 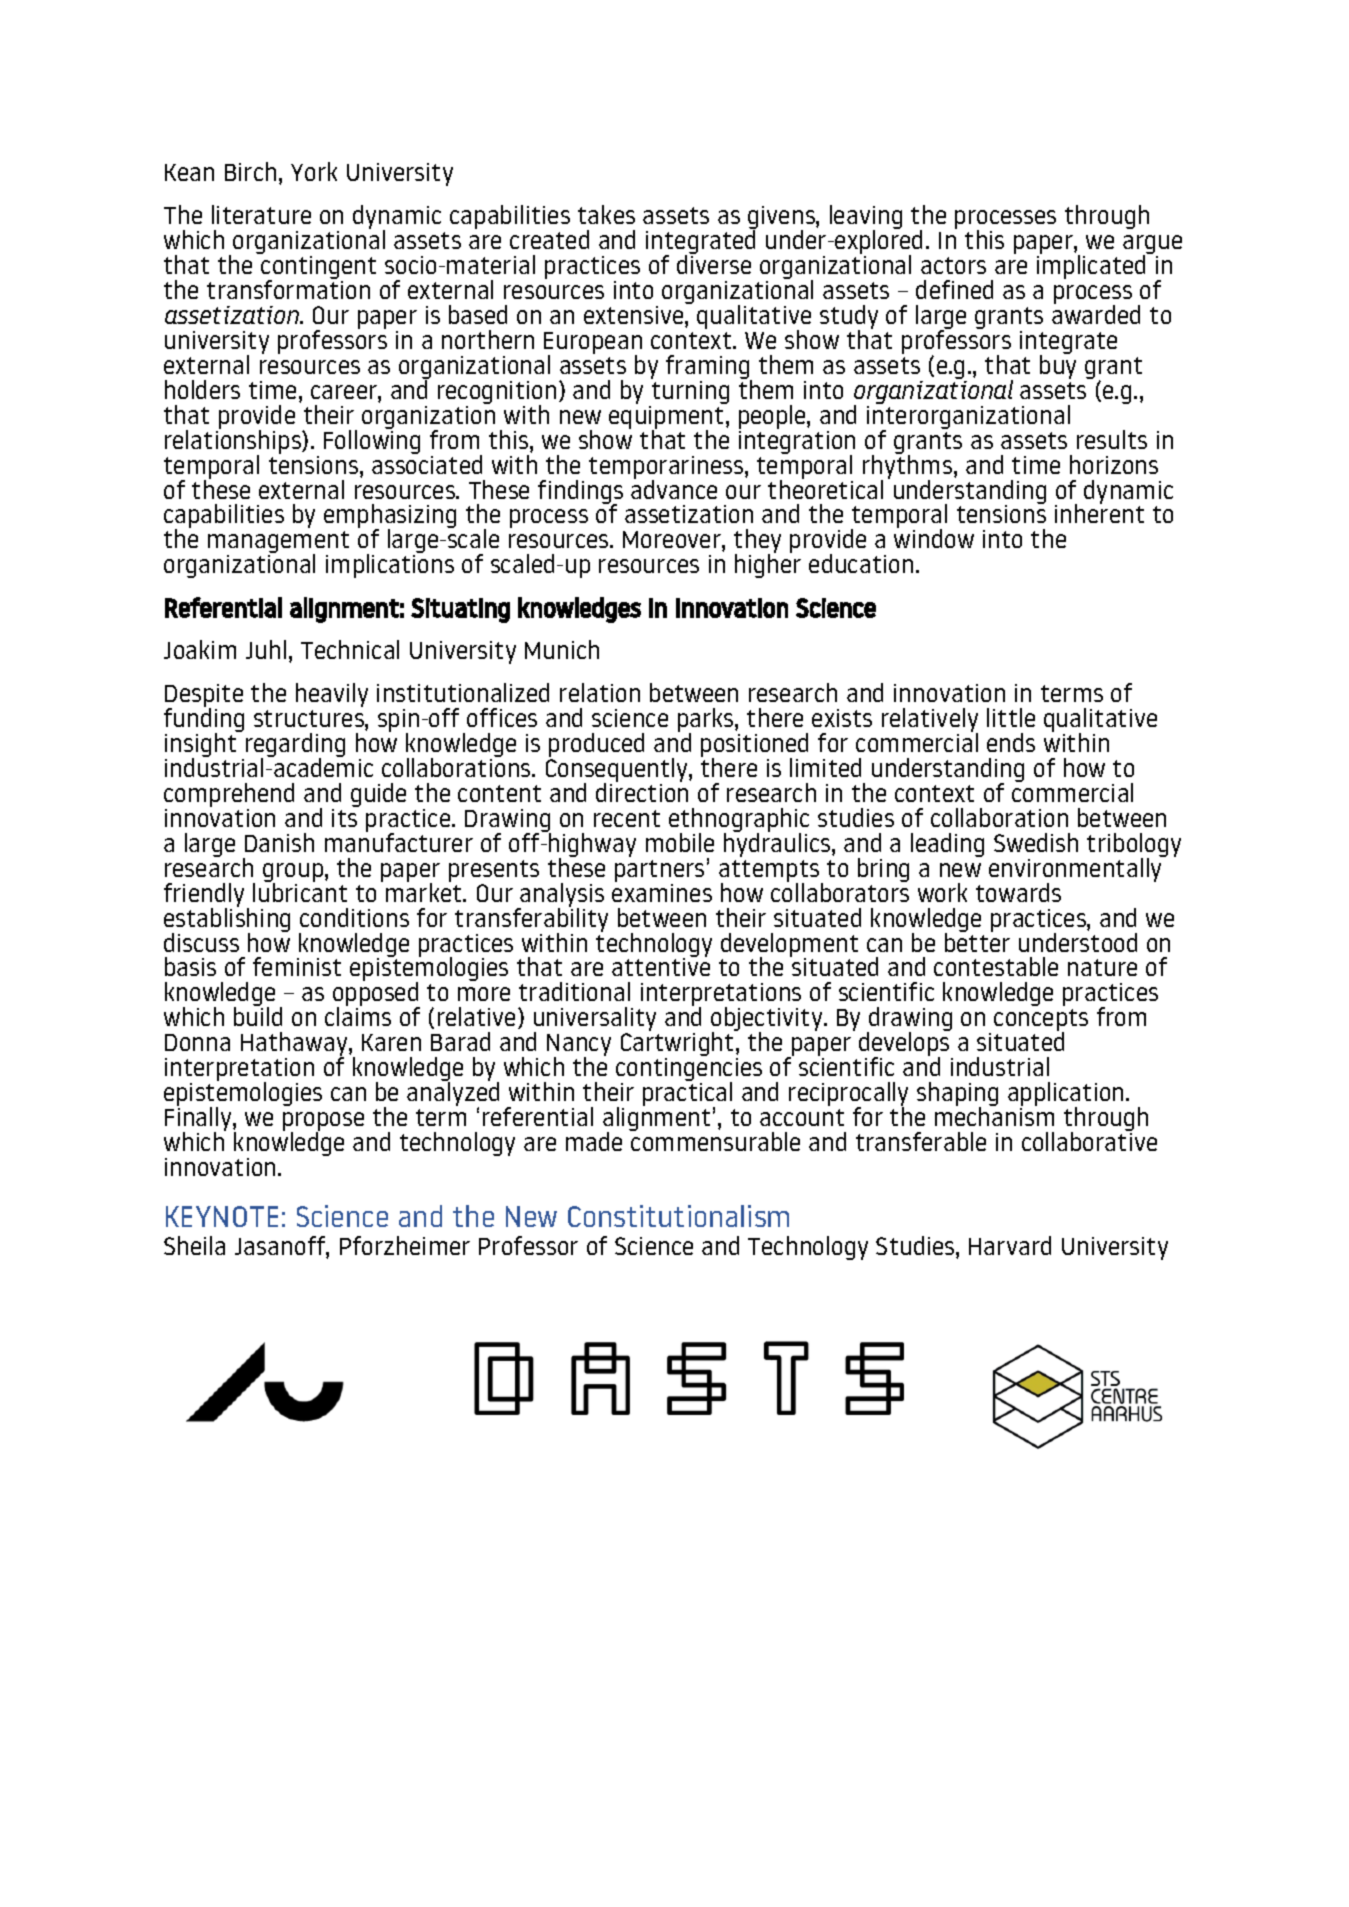 I want to click on attentive, so click(x=661, y=966).
